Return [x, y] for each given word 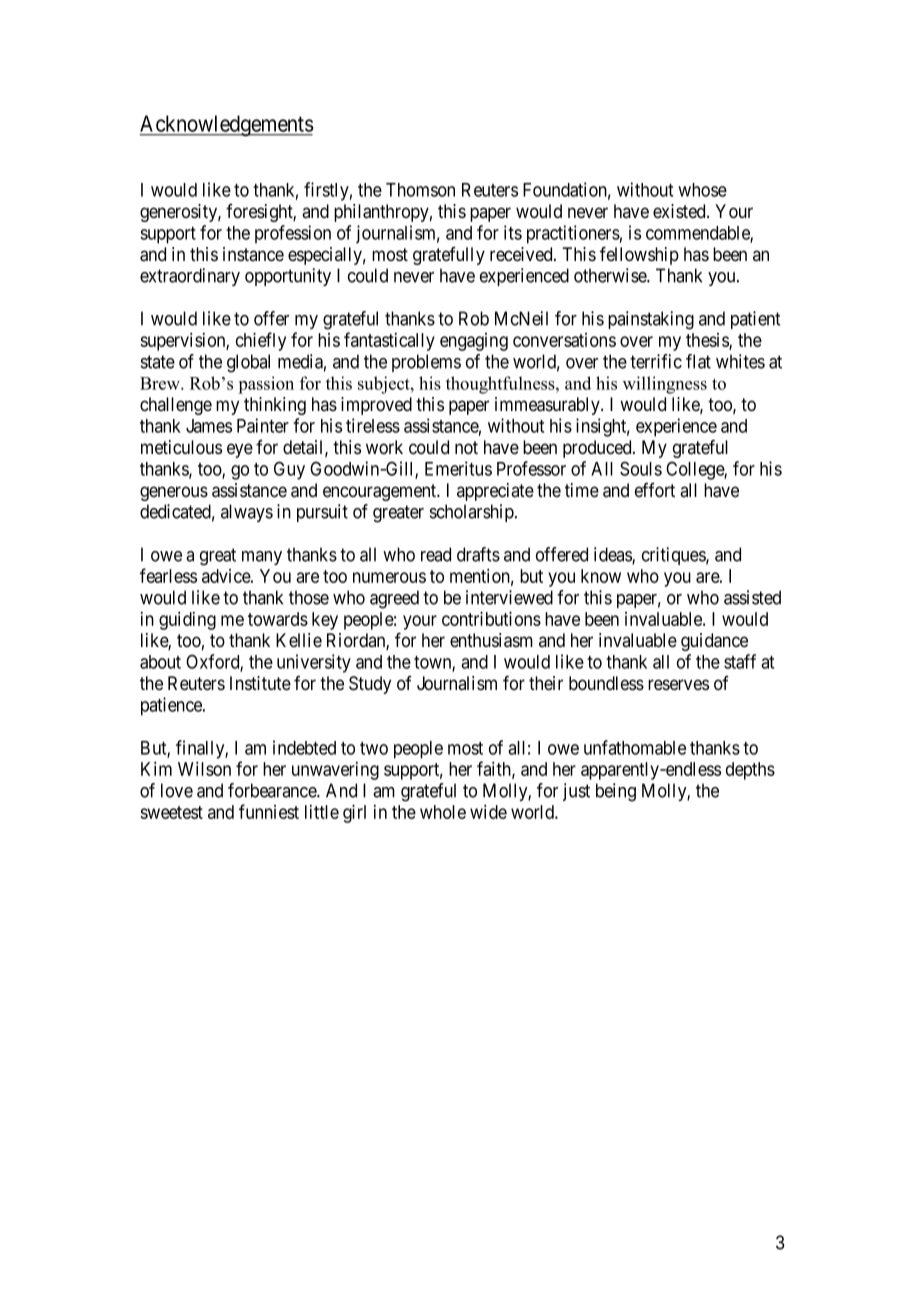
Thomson [420, 190]
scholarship [473, 513]
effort [655, 490]
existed [680, 211]
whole [443, 812]
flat [698, 361]
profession [293, 234]
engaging [474, 342]
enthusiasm [491, 640]
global [248, 363]
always [247, 513]
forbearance [273, 790]
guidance [714, 642]
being [616, 792]
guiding [187, 621]
